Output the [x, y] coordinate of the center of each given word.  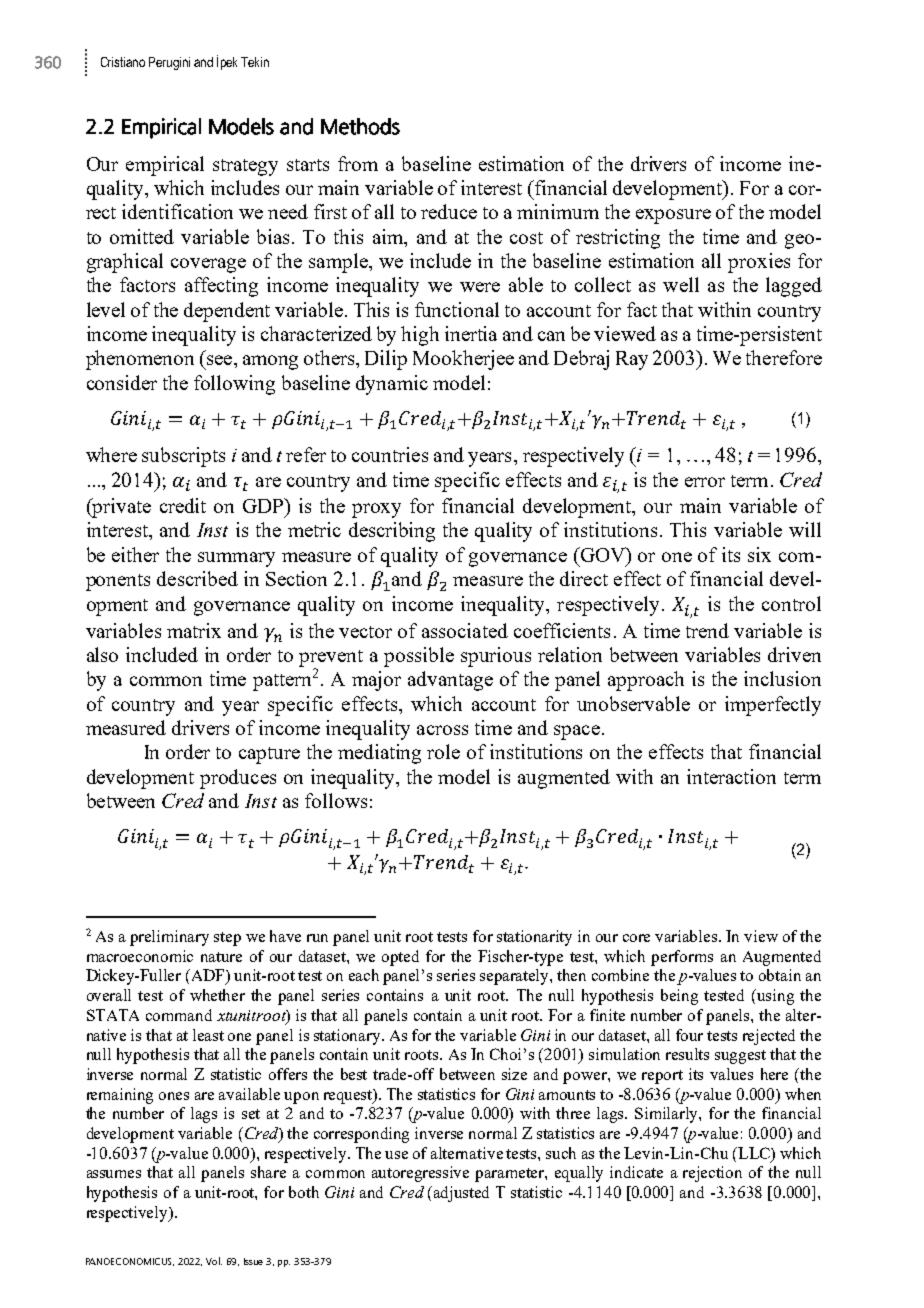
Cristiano [123, 62]
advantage [450, 681]
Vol [214, 1261]
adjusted [461, 1194]
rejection [712, 1174]
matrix [194, 630]
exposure [673, 216]
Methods [360, 126]
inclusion [782, 678]
